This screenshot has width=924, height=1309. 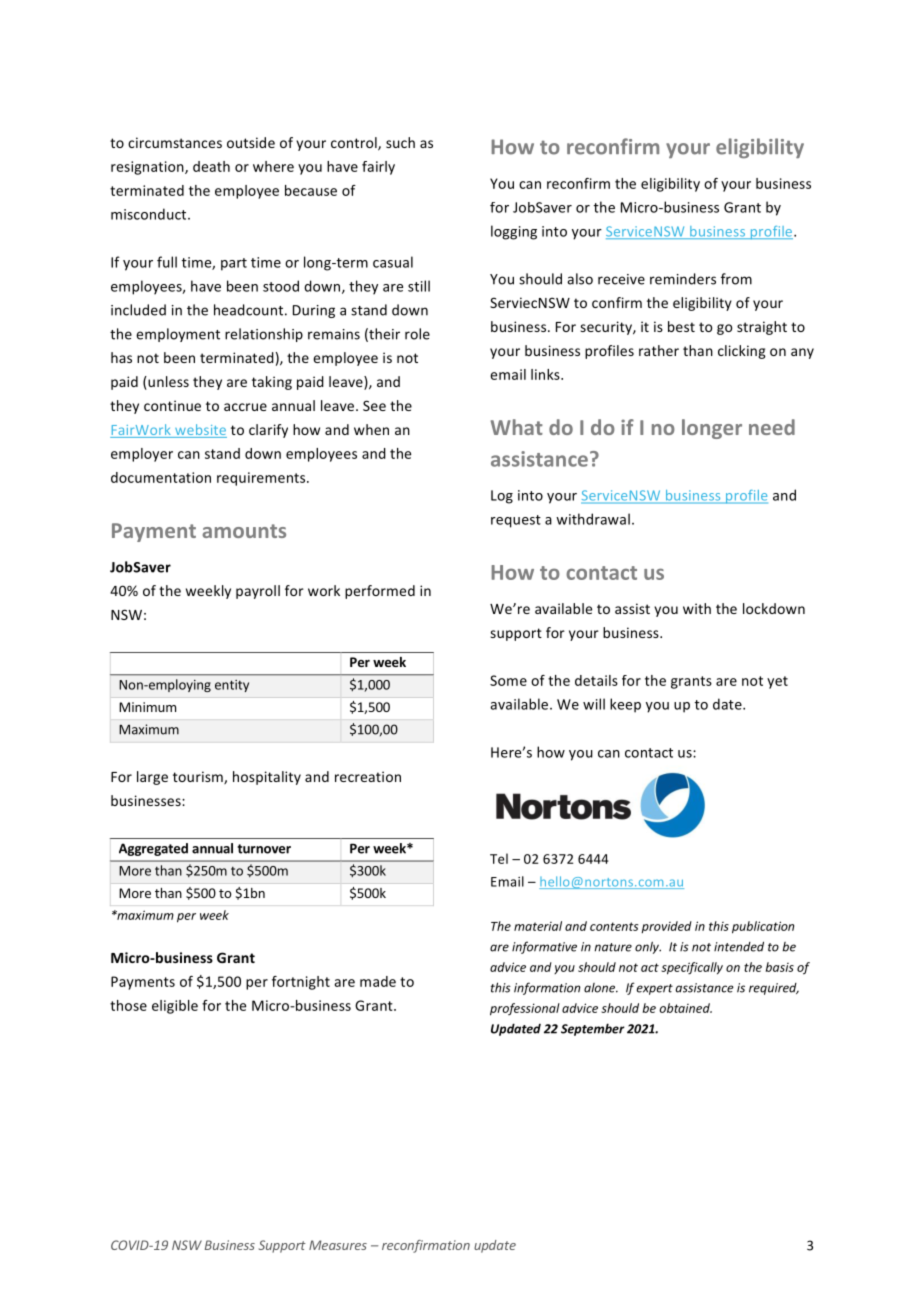 What do you see at coordinates (777, 682) in the screenshot?
I see `yet` at bounding box center [777, 682].
